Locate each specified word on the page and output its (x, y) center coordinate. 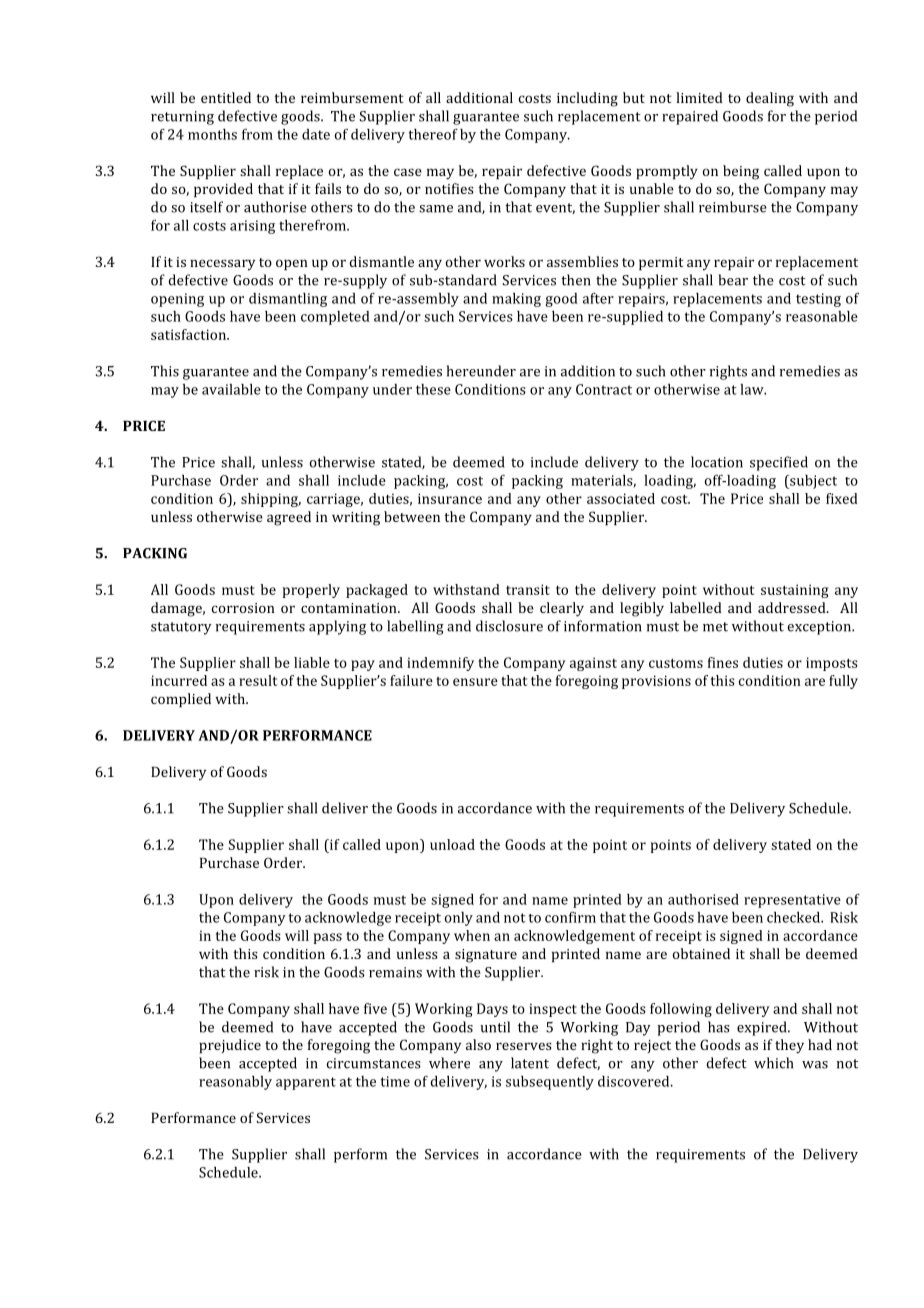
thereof (433, 134)
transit (528, 589)
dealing (770, 99)
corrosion (243, 608)
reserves (524, 1046)
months (212, 134)
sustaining (794, 591)
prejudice (230, 1046)
